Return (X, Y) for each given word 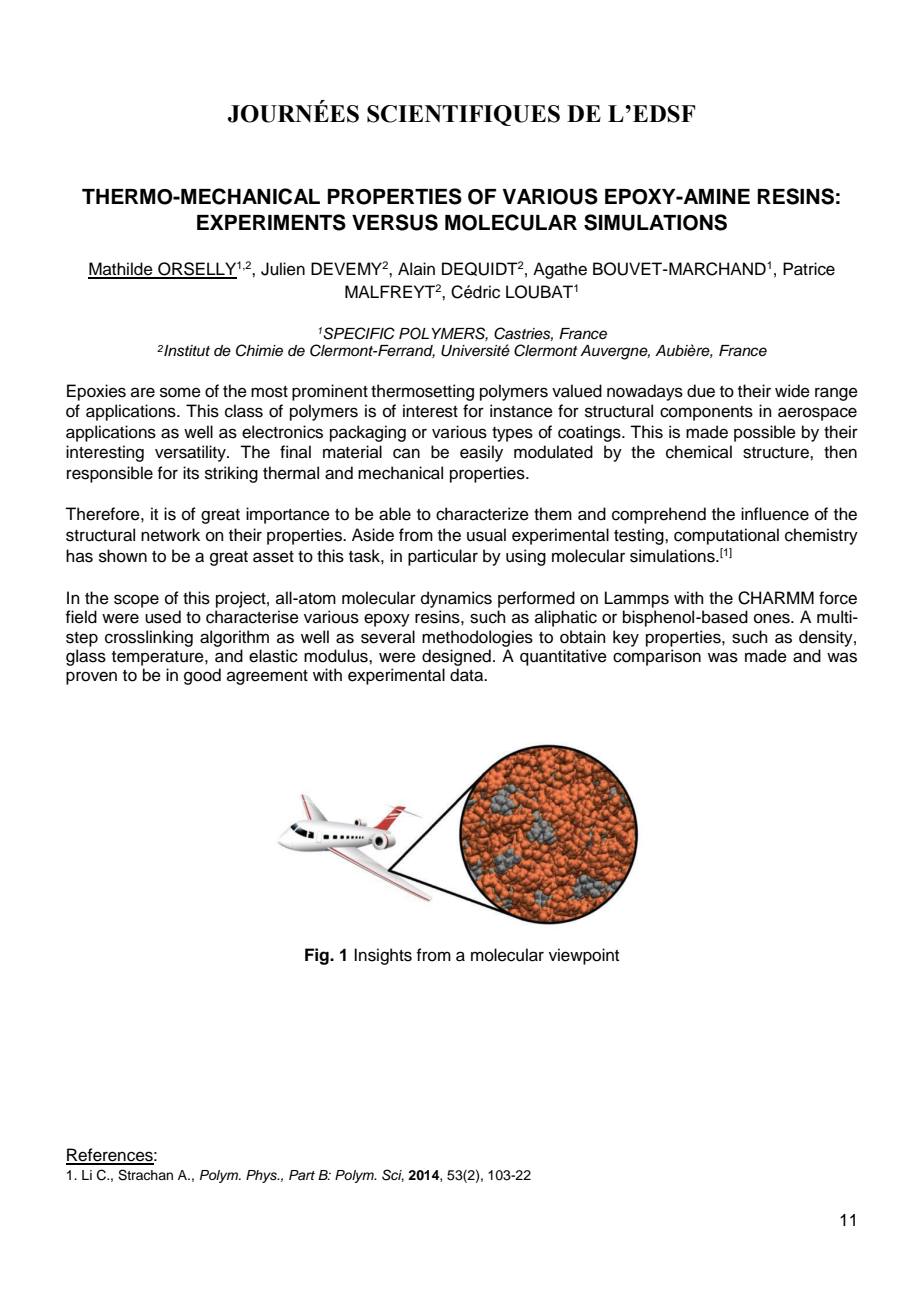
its (191, 473)
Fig (318, 956)
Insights (383, 956)
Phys (262, 1176)
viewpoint (584, 956)
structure (777, 453)
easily (481, 453)
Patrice (809, 269)
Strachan (145, 1175)
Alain (416, 268)
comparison (657, 657)
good (202, 676)
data (468, 675)
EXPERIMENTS (271, 222)
